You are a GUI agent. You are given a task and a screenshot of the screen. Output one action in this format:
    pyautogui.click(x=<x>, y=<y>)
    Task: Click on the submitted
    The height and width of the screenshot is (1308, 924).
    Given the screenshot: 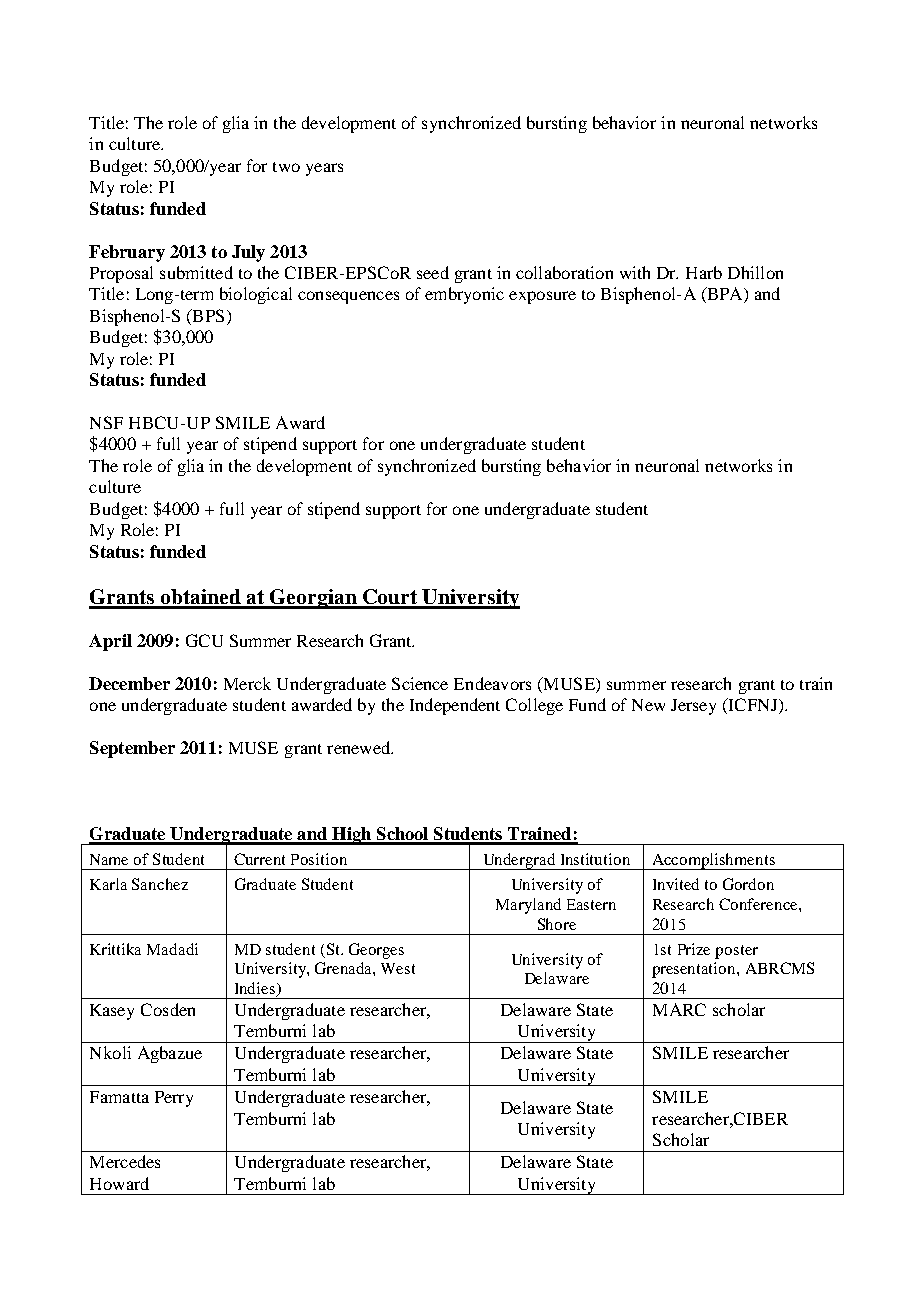 What is the action you would take?
    pyautogui.click(x=196, y=272)
